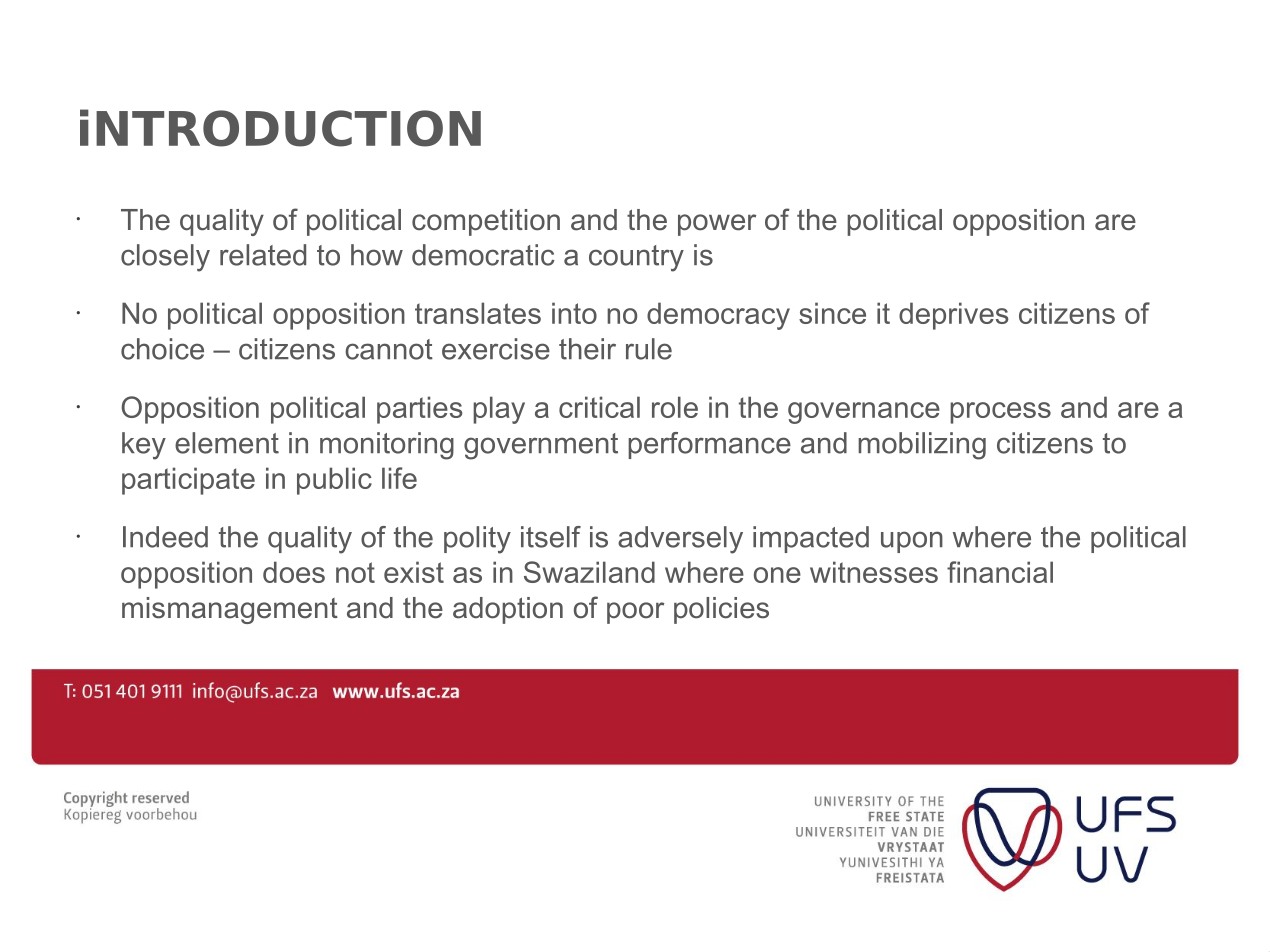  I want to click on their, so click(587, 349).
